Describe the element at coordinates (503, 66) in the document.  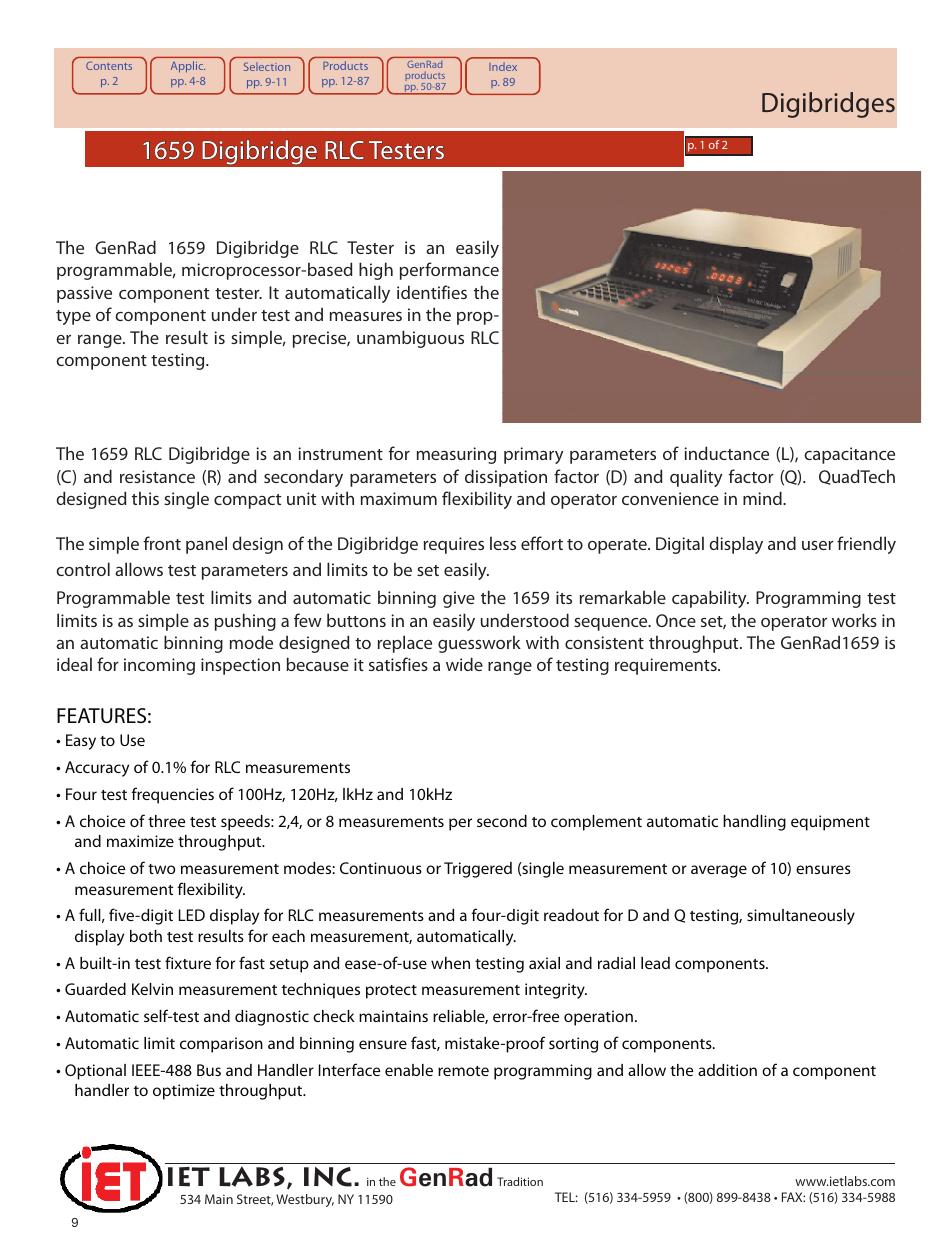
I see `Index` at that location.
